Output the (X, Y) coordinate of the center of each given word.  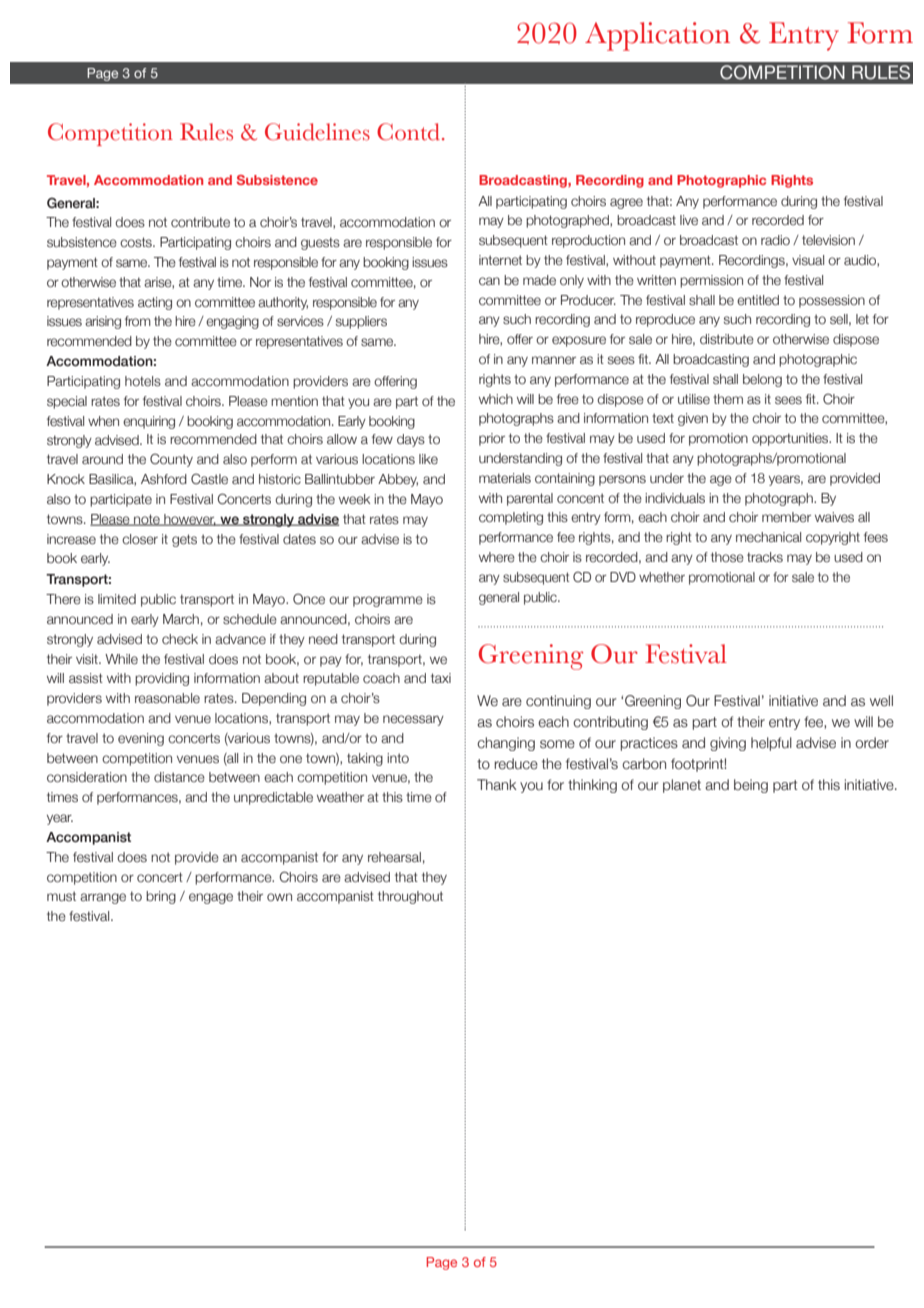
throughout (410, 897)
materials (505, 478)
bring (161, 897)
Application (657, 36)
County (171, 460)
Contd (408, 132)
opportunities (791, 439)
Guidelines (317, 132)
